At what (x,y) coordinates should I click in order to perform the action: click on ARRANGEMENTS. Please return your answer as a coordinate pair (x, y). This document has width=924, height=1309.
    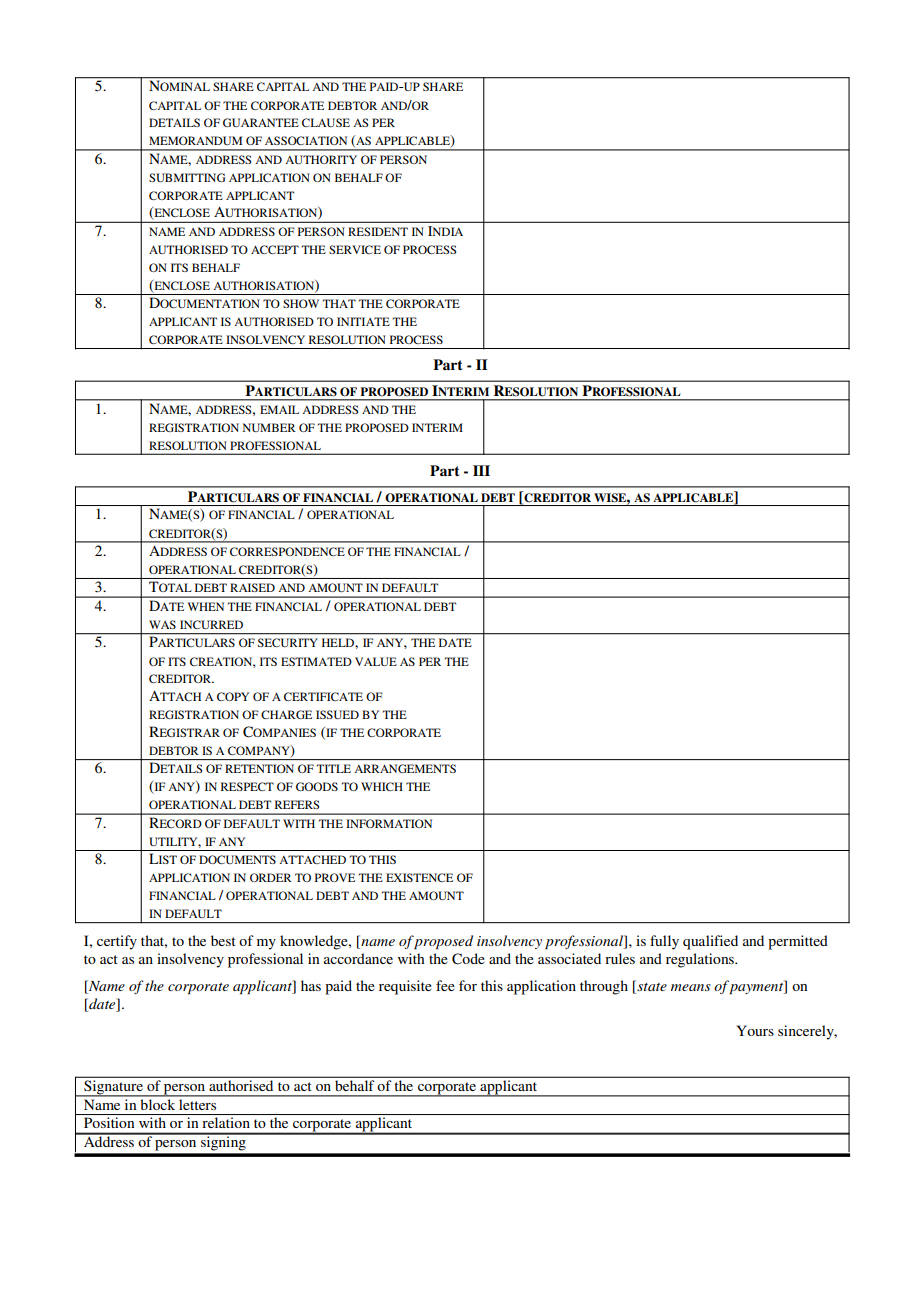
    Looking at the image, I should click on (405, 768).
